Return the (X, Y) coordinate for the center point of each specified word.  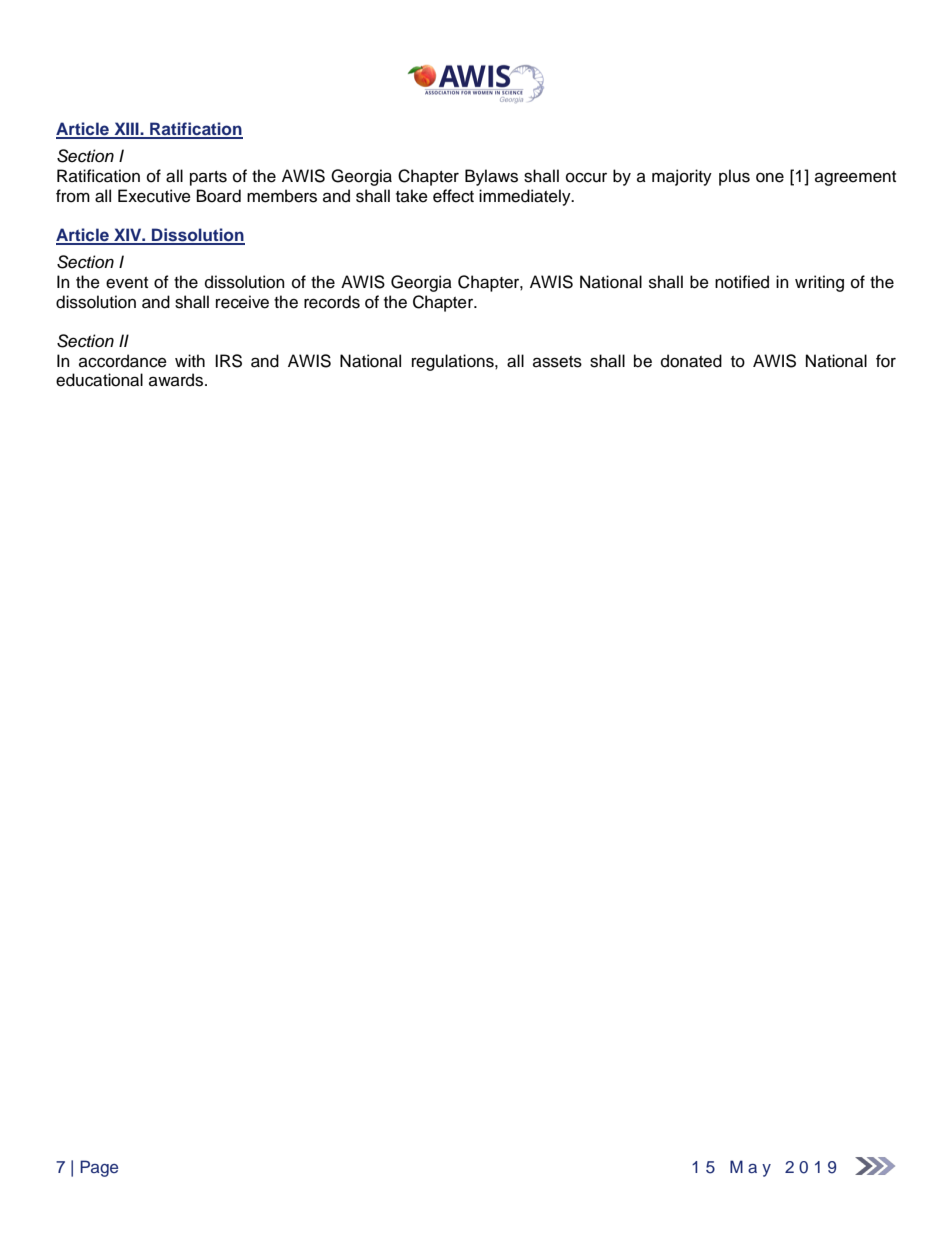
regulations (454, 362)
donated (691, 361)
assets (557, 362)
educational (99, 380)
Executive (154, 196)
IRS (228, 361)
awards (177, 380)
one (770, 177)
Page (99, 1168)
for (886, 361)
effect (453, 196)
